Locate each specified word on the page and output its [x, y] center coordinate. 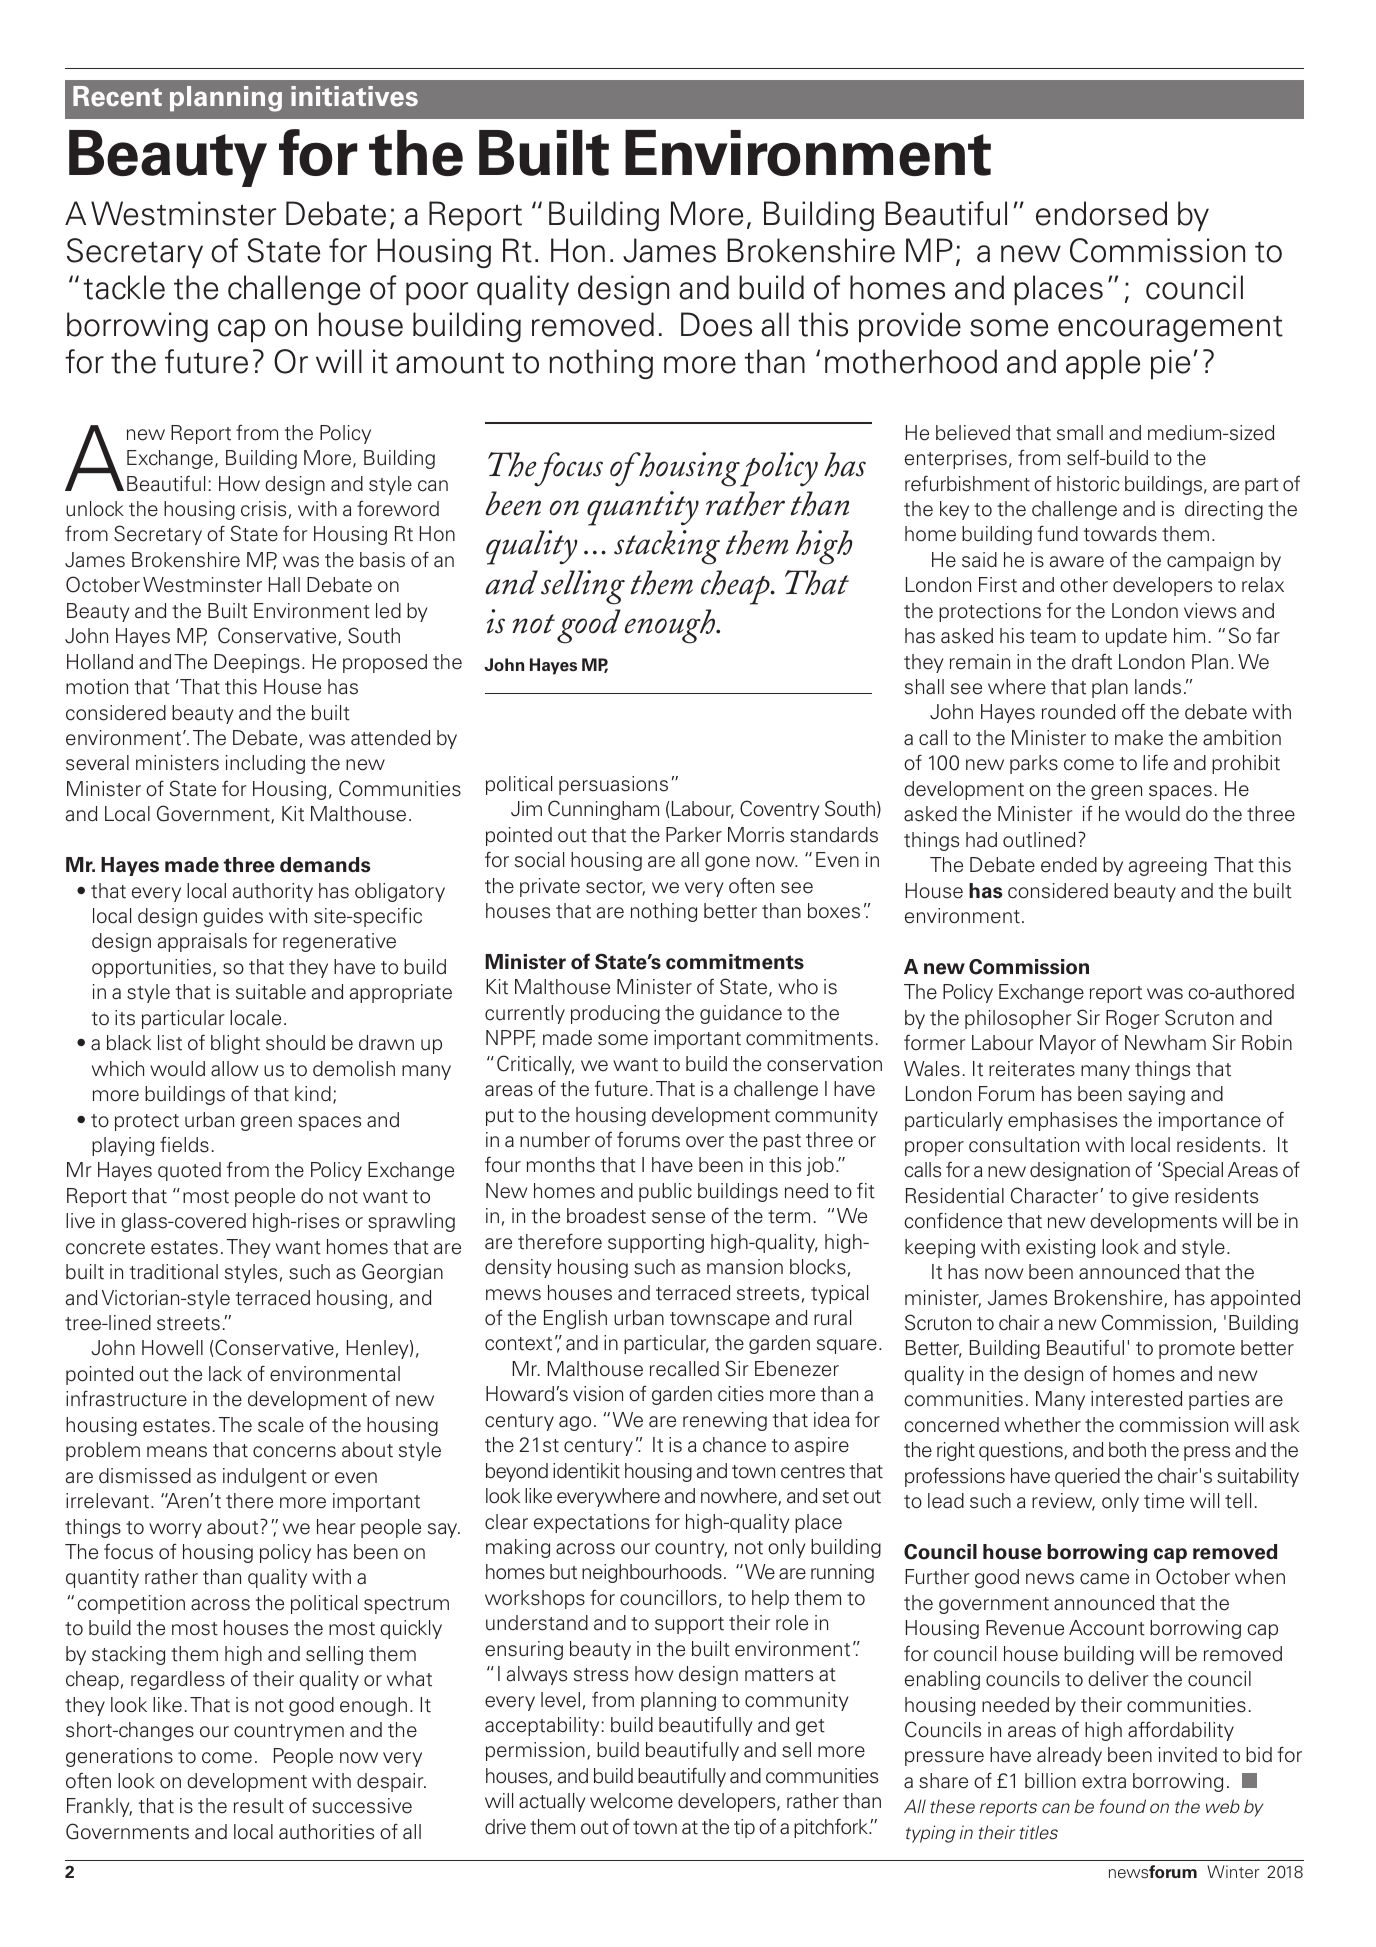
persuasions [613, 785]
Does [716, 324]
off [1133, 711]
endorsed [1101, 213]
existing [1060, 1248]
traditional [174, 1272]
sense [678, 1218]
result [259, 1806]
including [265, 764]
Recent [117, 96]
